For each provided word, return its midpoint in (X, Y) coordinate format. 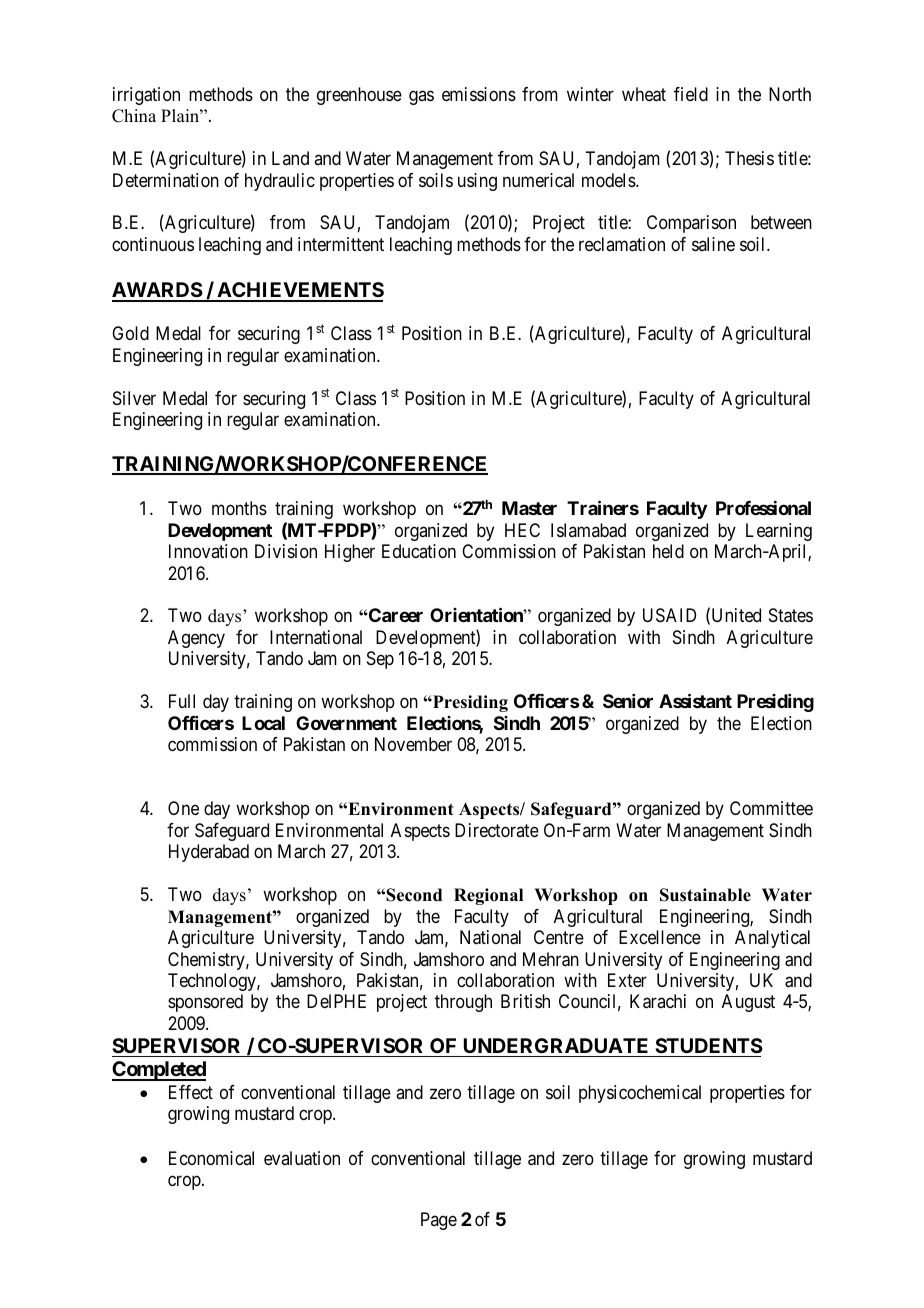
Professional (763, 508)
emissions (479, 94)
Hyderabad (209, 853)
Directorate (497, 830)
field (691, 94)
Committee (771, 808)
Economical (211, 1158)
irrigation (146, 96)
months (239, 508)
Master (529, 508)
